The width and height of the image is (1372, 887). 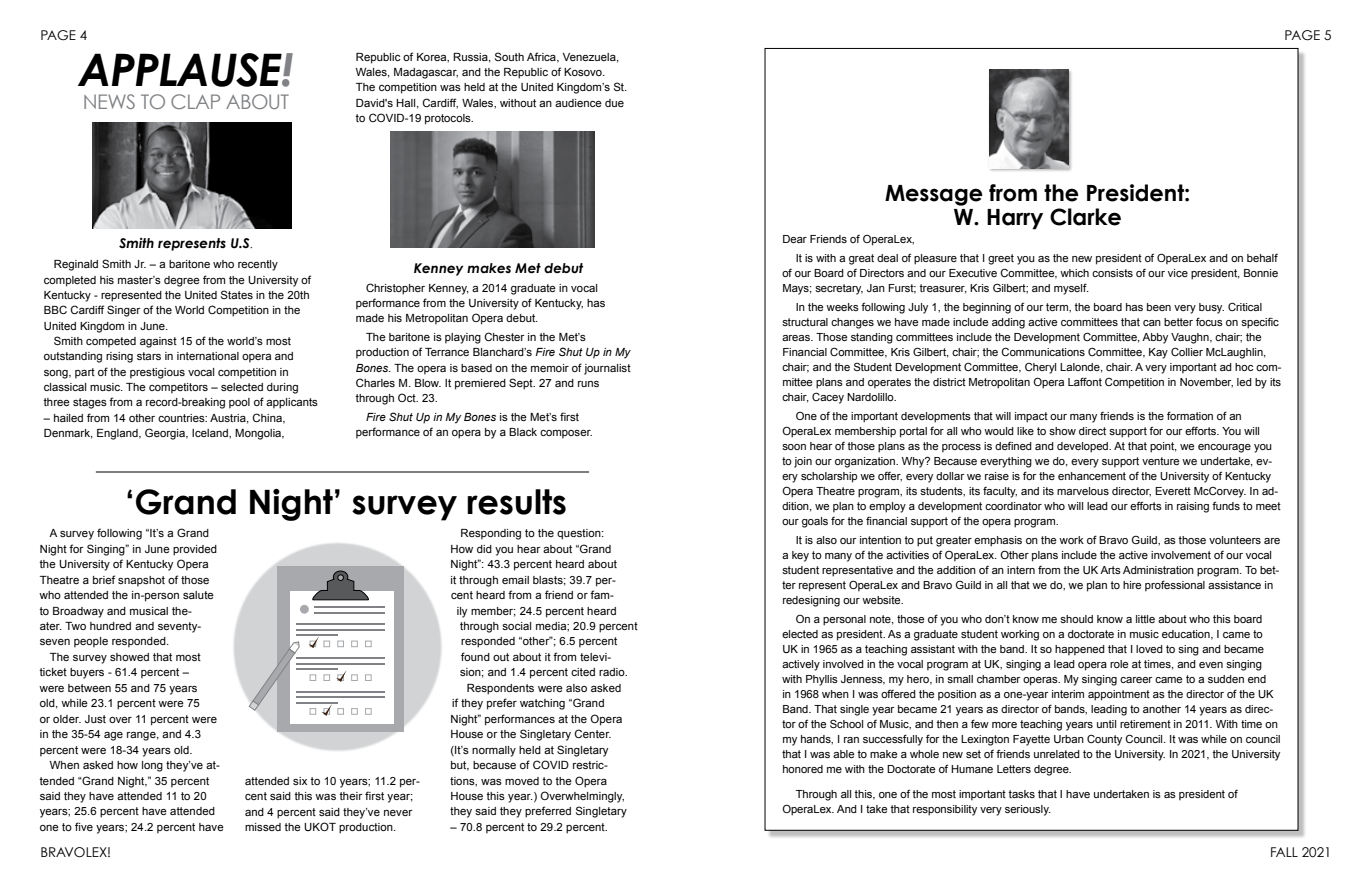 I want to click on seriously, so click(x=1028, y=810).
